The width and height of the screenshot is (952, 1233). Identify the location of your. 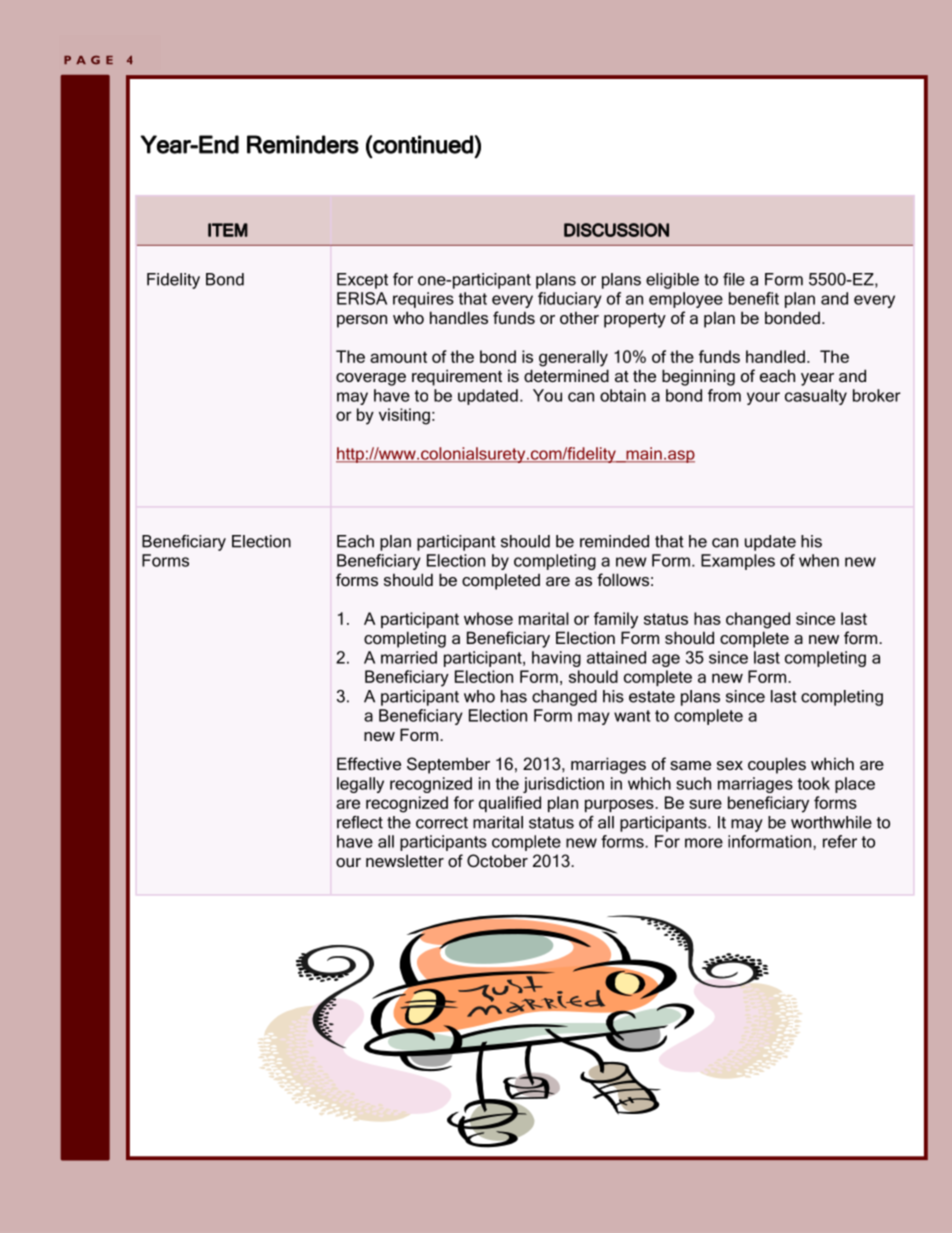
(763, 398).
